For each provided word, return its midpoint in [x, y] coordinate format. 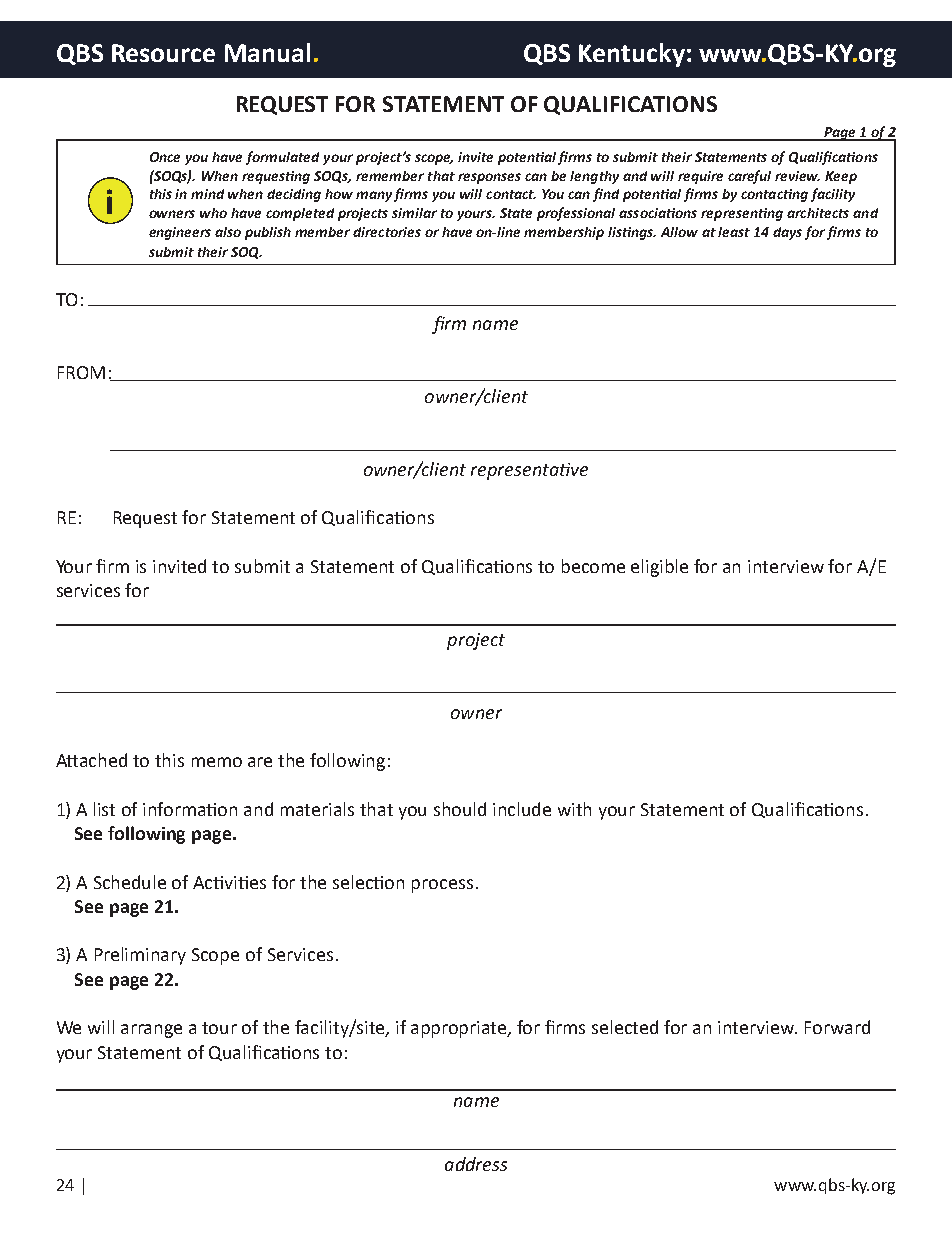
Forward [837, 1027]
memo [217, 762]
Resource [163, 53]
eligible [659, 568]
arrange [151, 1031]
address [476, 1164]
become [593, 566]
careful [749, 177]
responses [489, 178]
